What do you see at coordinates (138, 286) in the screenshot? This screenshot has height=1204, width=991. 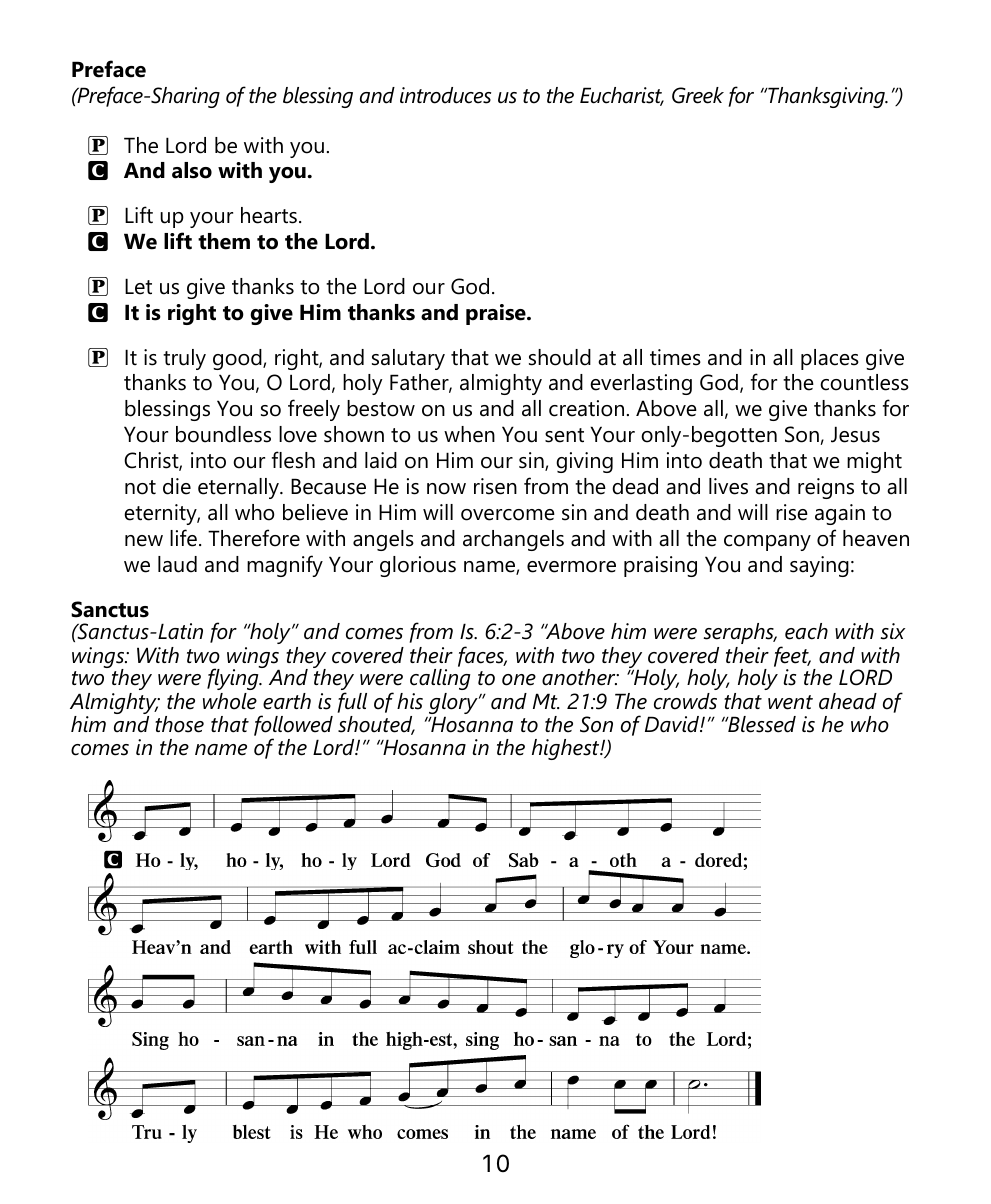 I see `Let` at bounding box center [138, 286].
